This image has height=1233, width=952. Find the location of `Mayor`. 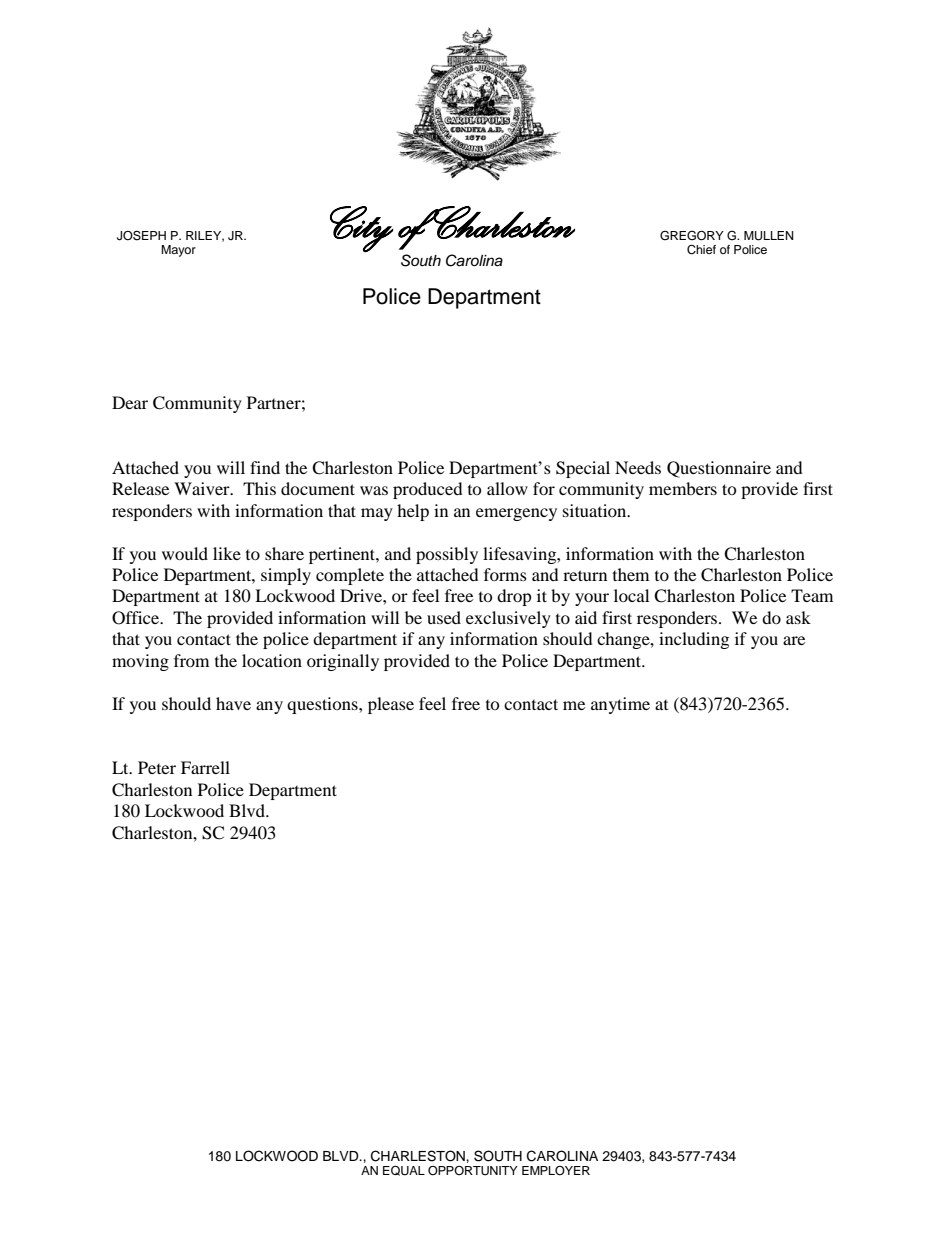

Mayor is located at coordinates (178, 251).
